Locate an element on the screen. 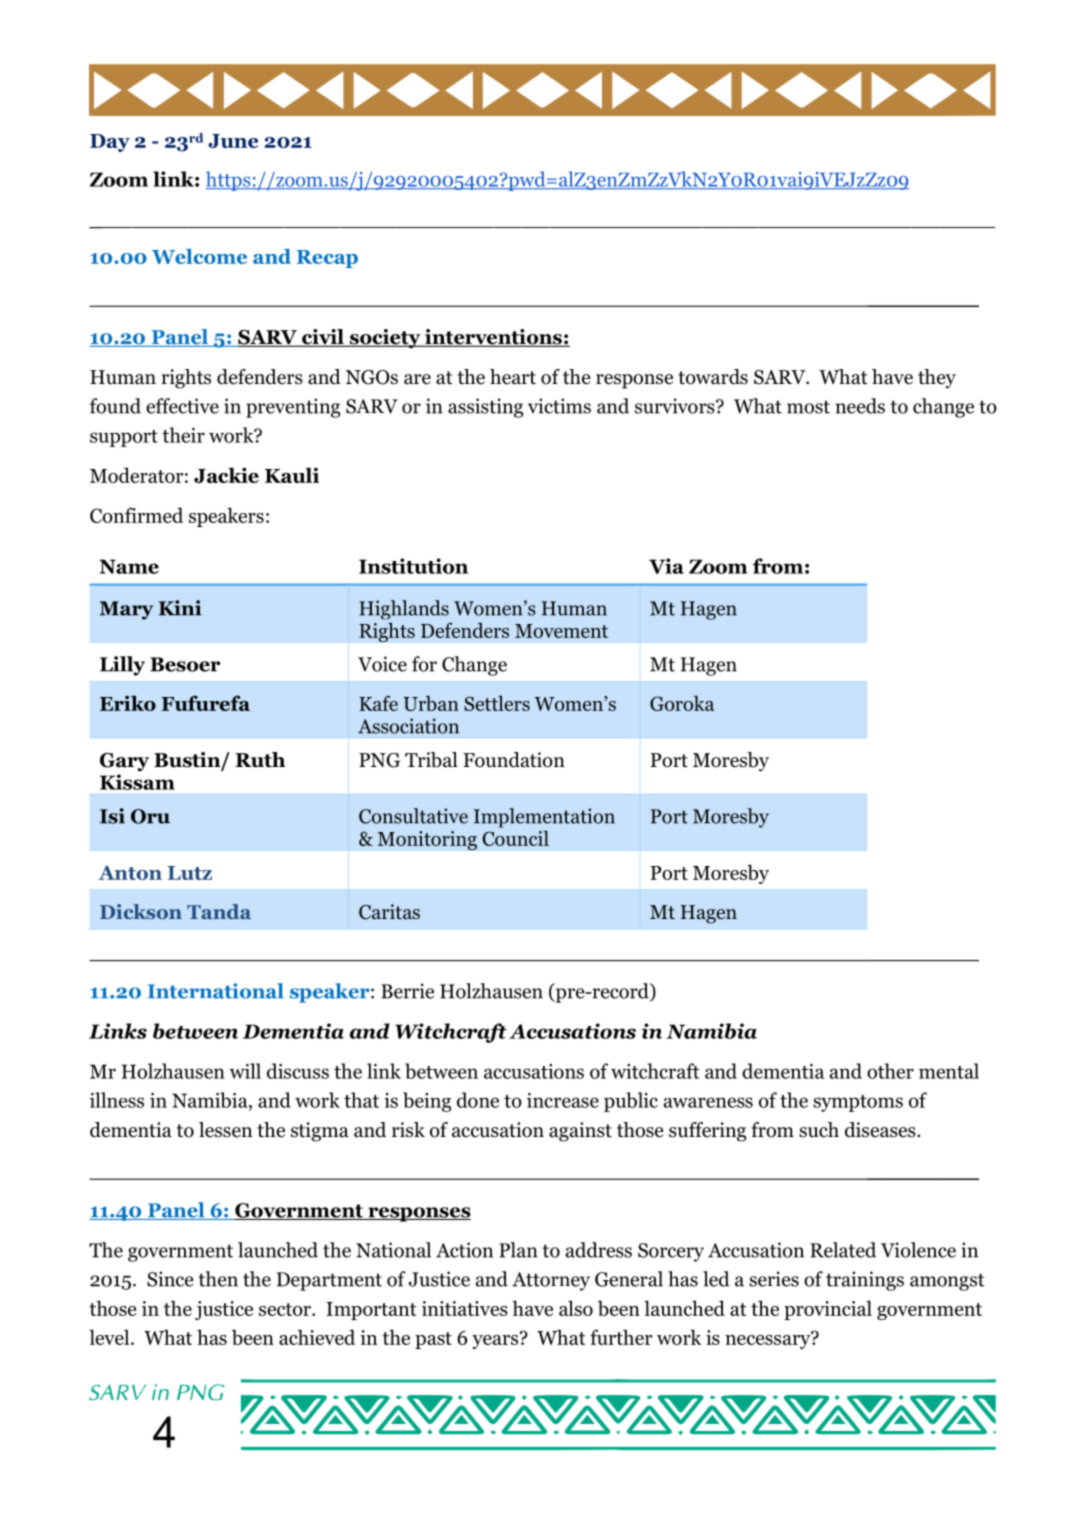  Council is located at coordinates (516, 838).
